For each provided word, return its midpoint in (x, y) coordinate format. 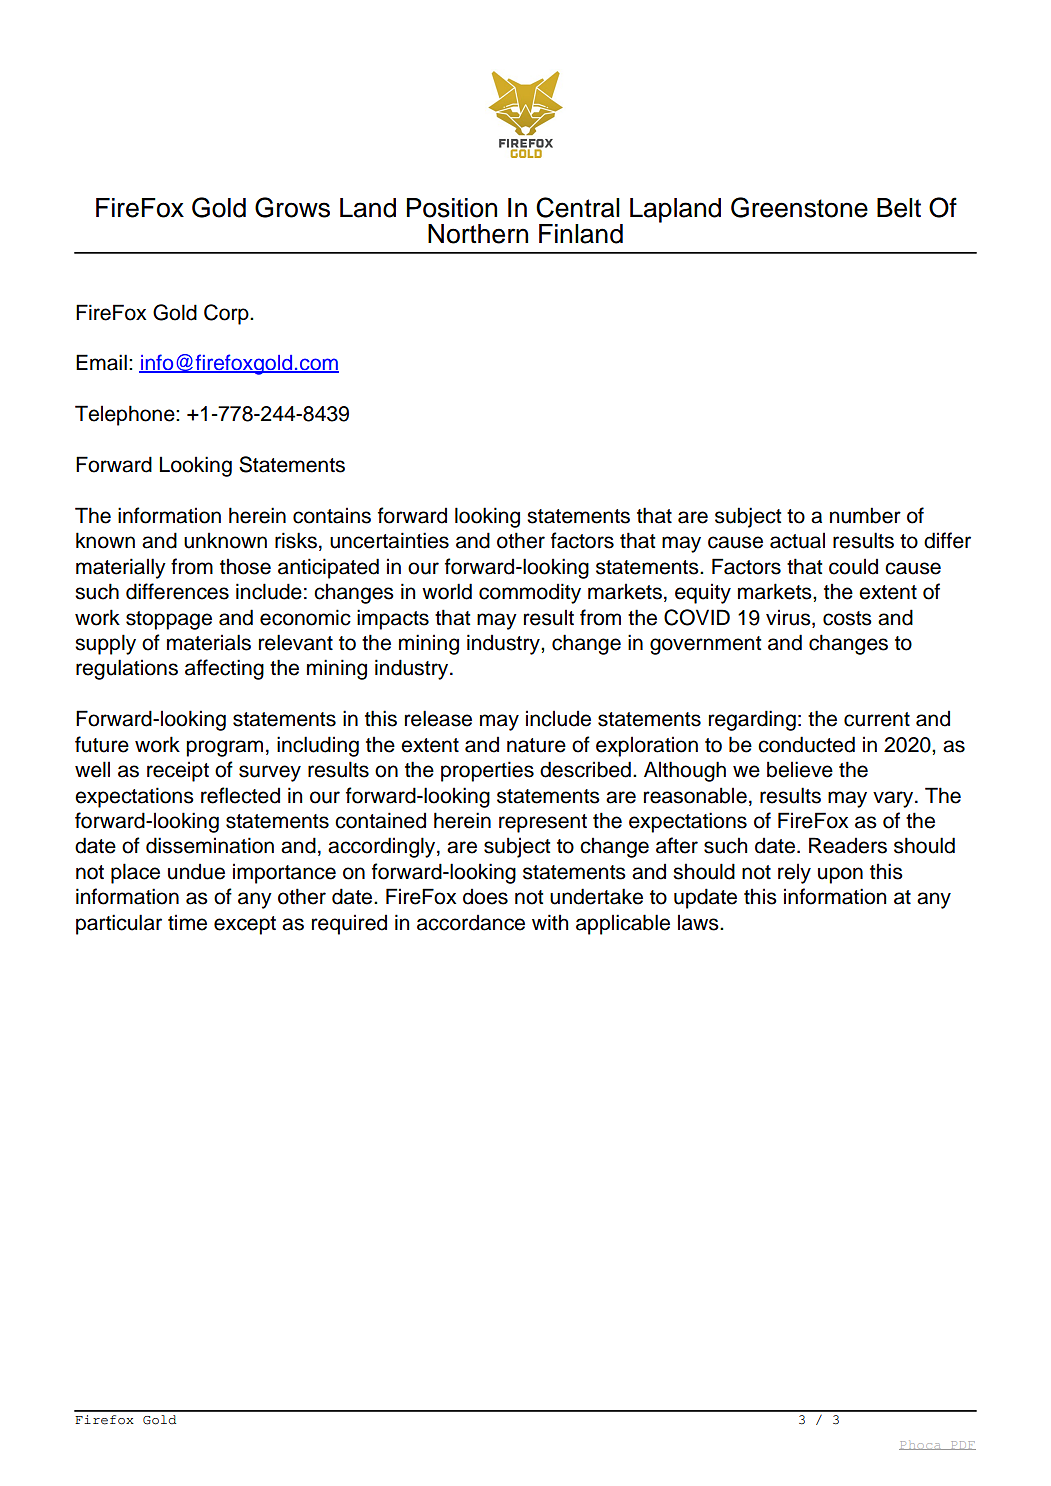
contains (332, 515)
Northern (478, 234)
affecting (224, 669)
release (438, 718)
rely (794, 873)
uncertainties (389, 540)
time (187, 922)
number (865, 515)
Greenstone (799, 207)
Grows (292, 207)
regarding (752, 720)
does (485, 896)
